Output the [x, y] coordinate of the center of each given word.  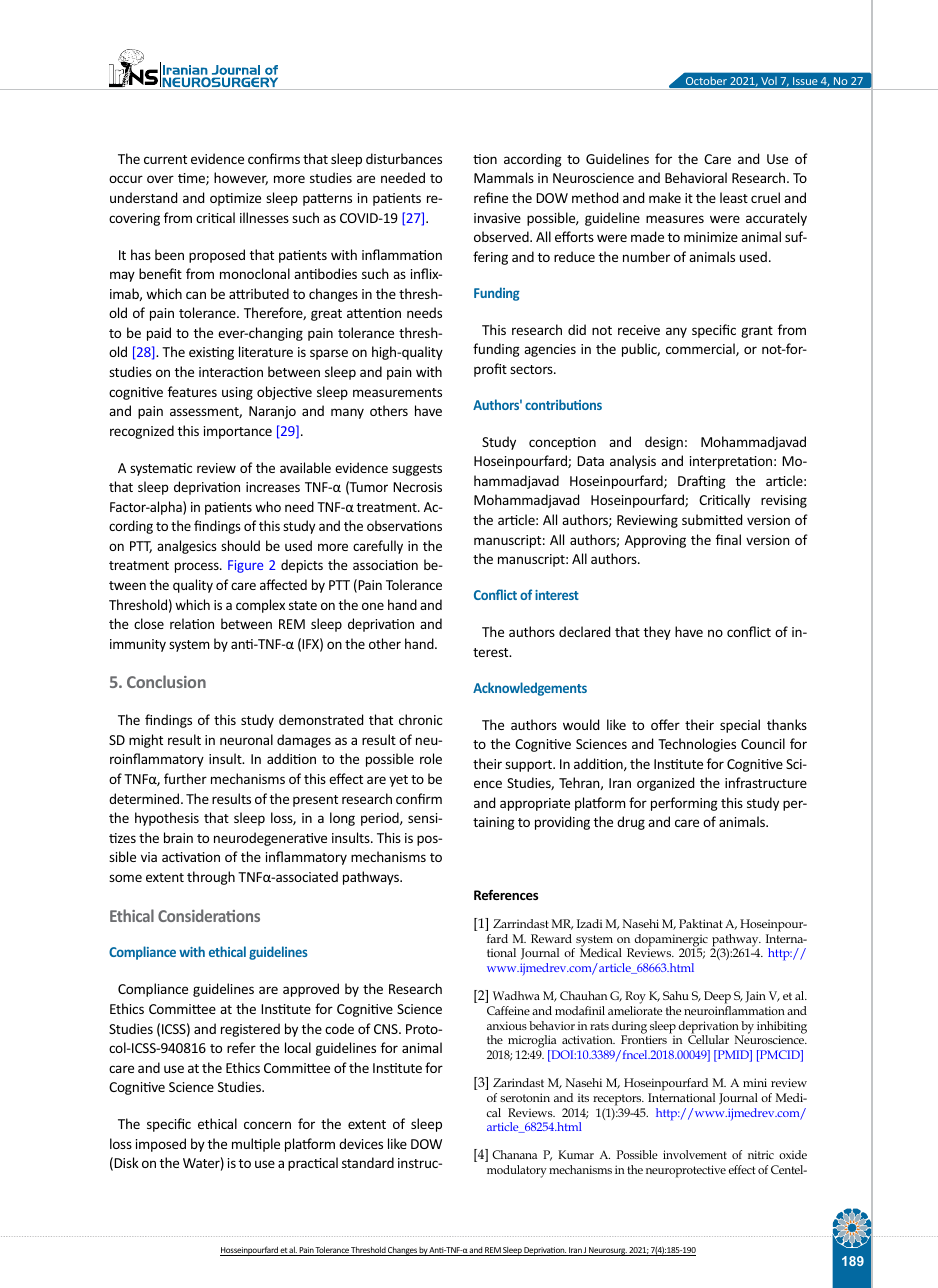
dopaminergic [670, 941]
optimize [235, 199]
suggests [417, 470]
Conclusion [166, 681]
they [657, 633]
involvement [695, 1154]
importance [238, 432]
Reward [551, 938]
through [211, 878]
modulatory [517, 1171]
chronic [420, 719]
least [734, 197]
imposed [161, 1145]
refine [491, 197]
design [664, 443]
